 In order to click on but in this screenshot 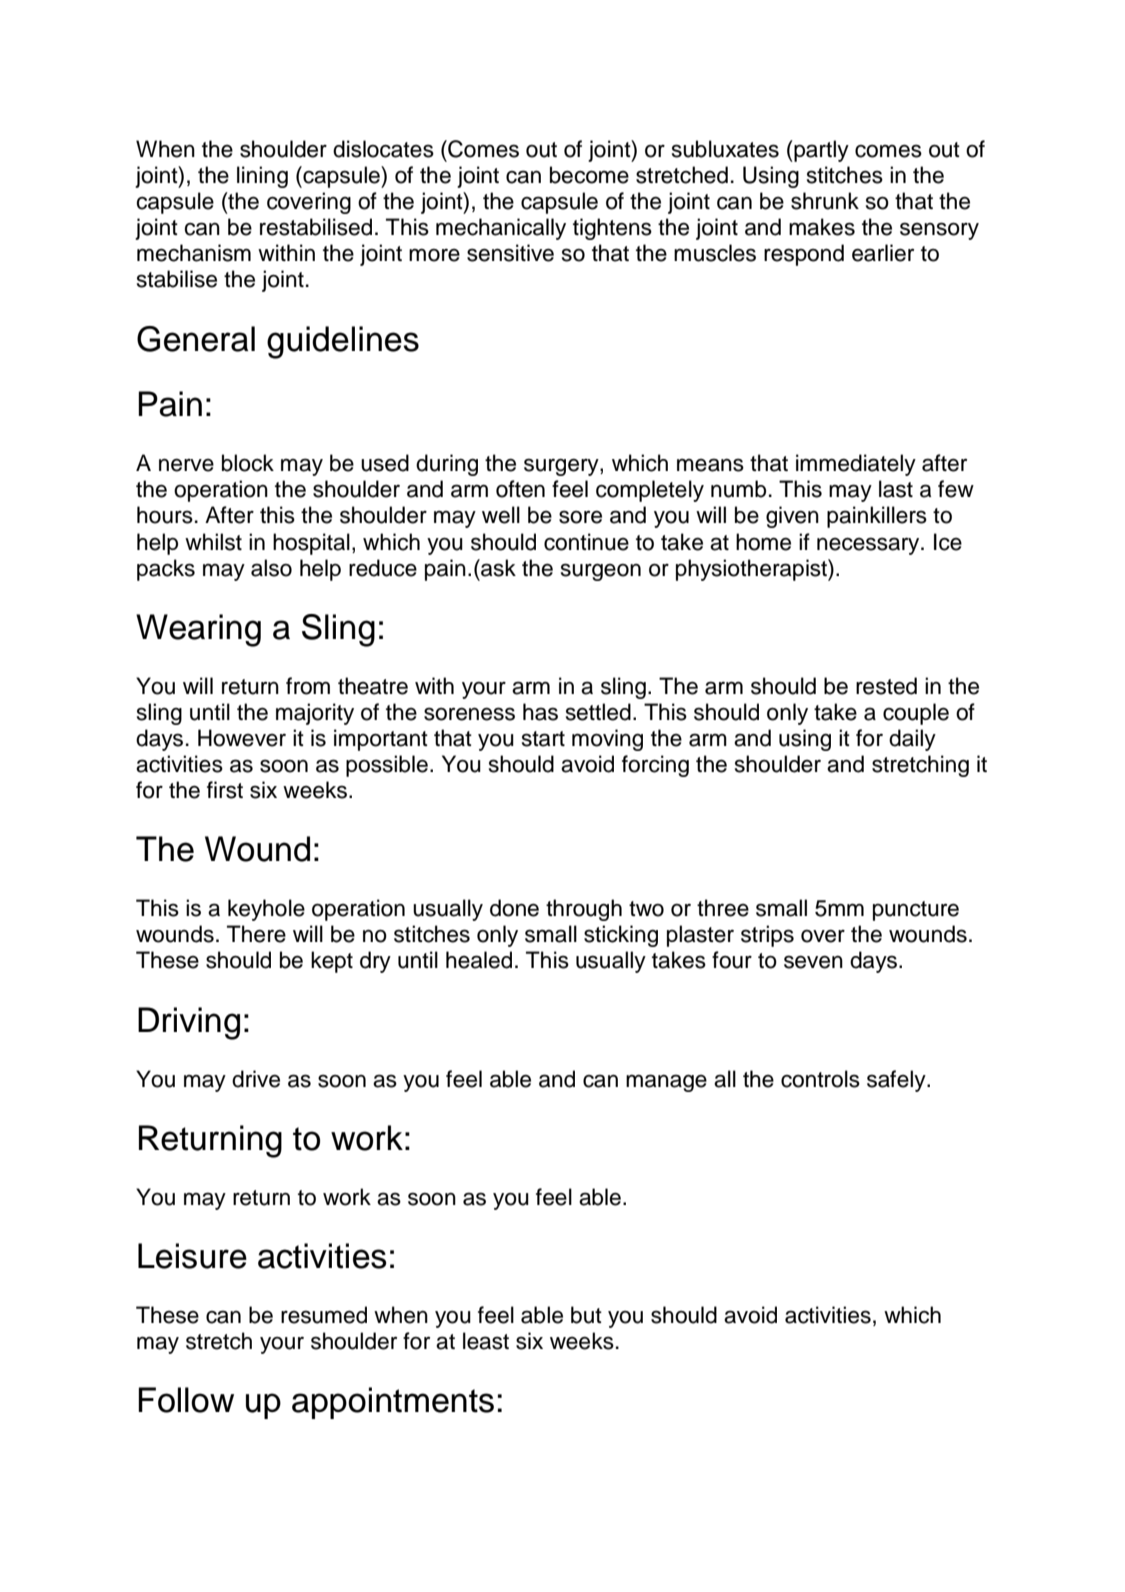, I will do `click(586, 1315)`.
